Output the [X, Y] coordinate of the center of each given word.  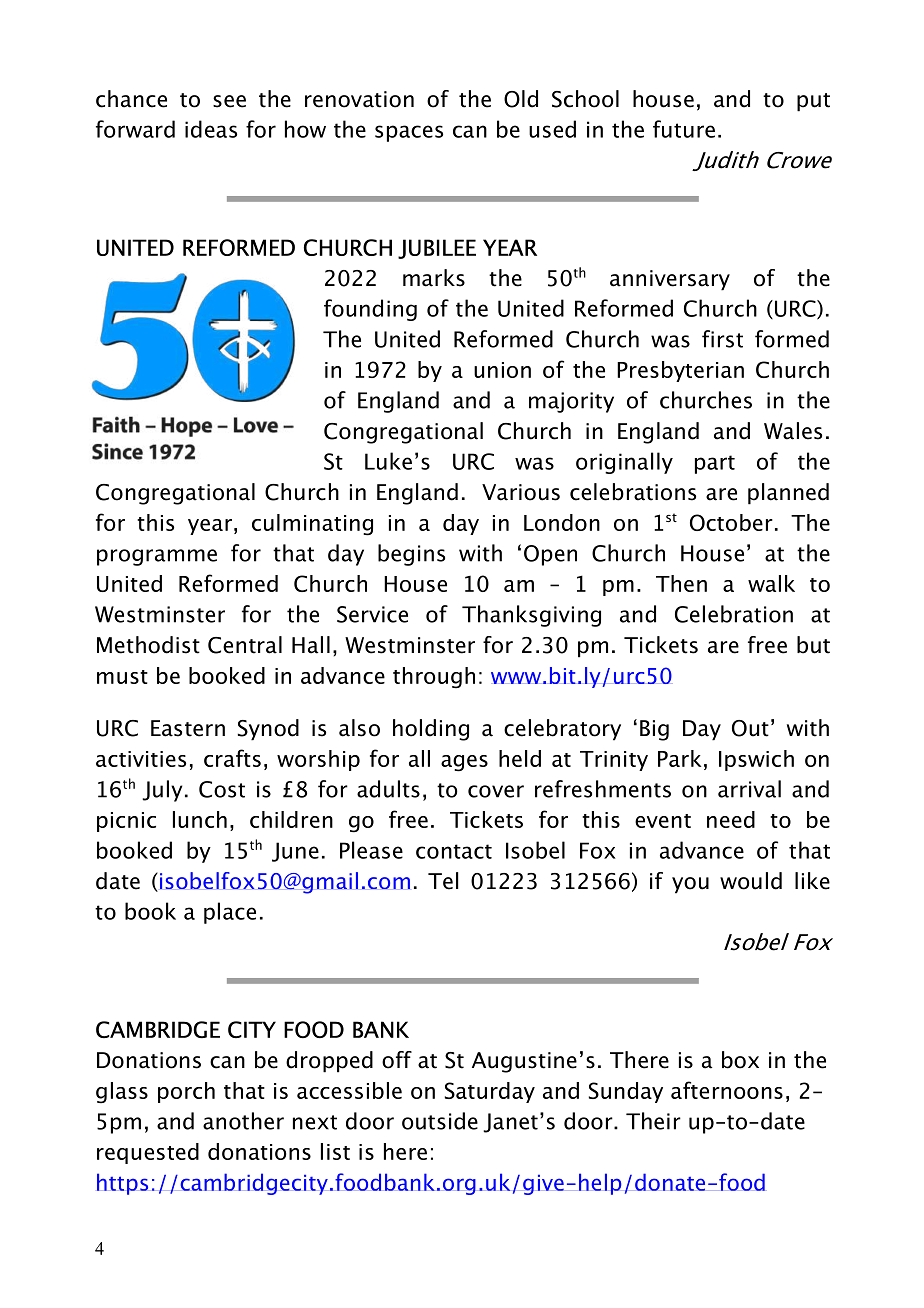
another [243, 1121]
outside [440, 1121]
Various [521, 492]
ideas [211, 129]
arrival [749, 789]
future [684, 129]
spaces [409, 133]
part [715, 464]
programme [157, 557]
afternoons [727, 1090]
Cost [222, 789]
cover [496, 791]
